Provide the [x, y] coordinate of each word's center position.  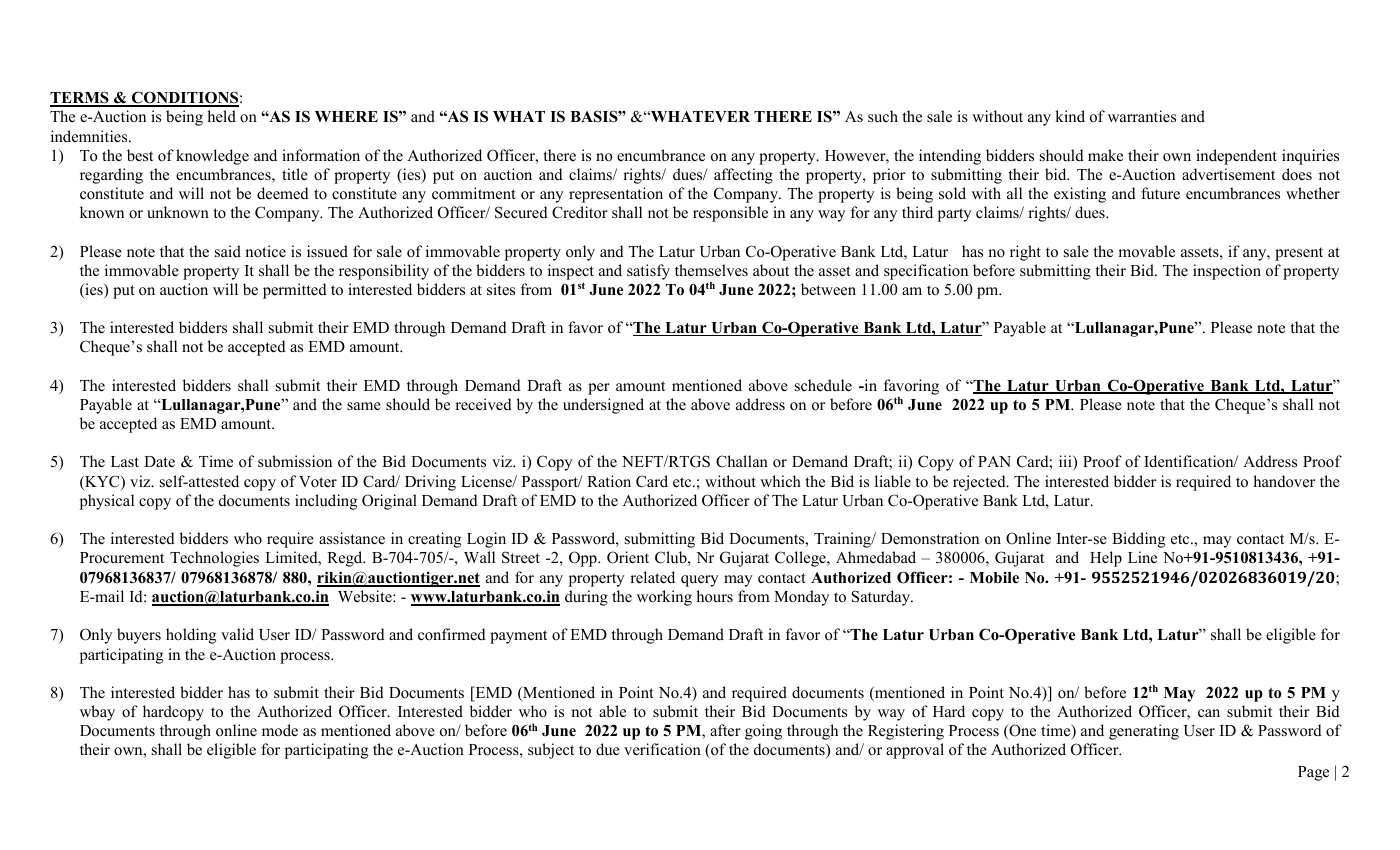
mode [280, 730]
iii [1066, 462]
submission [295, 461]
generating [1144, 732]
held [221, 116]
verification [662, 749]
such [883, 116]
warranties [1142, 116]
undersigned [603, 406]
